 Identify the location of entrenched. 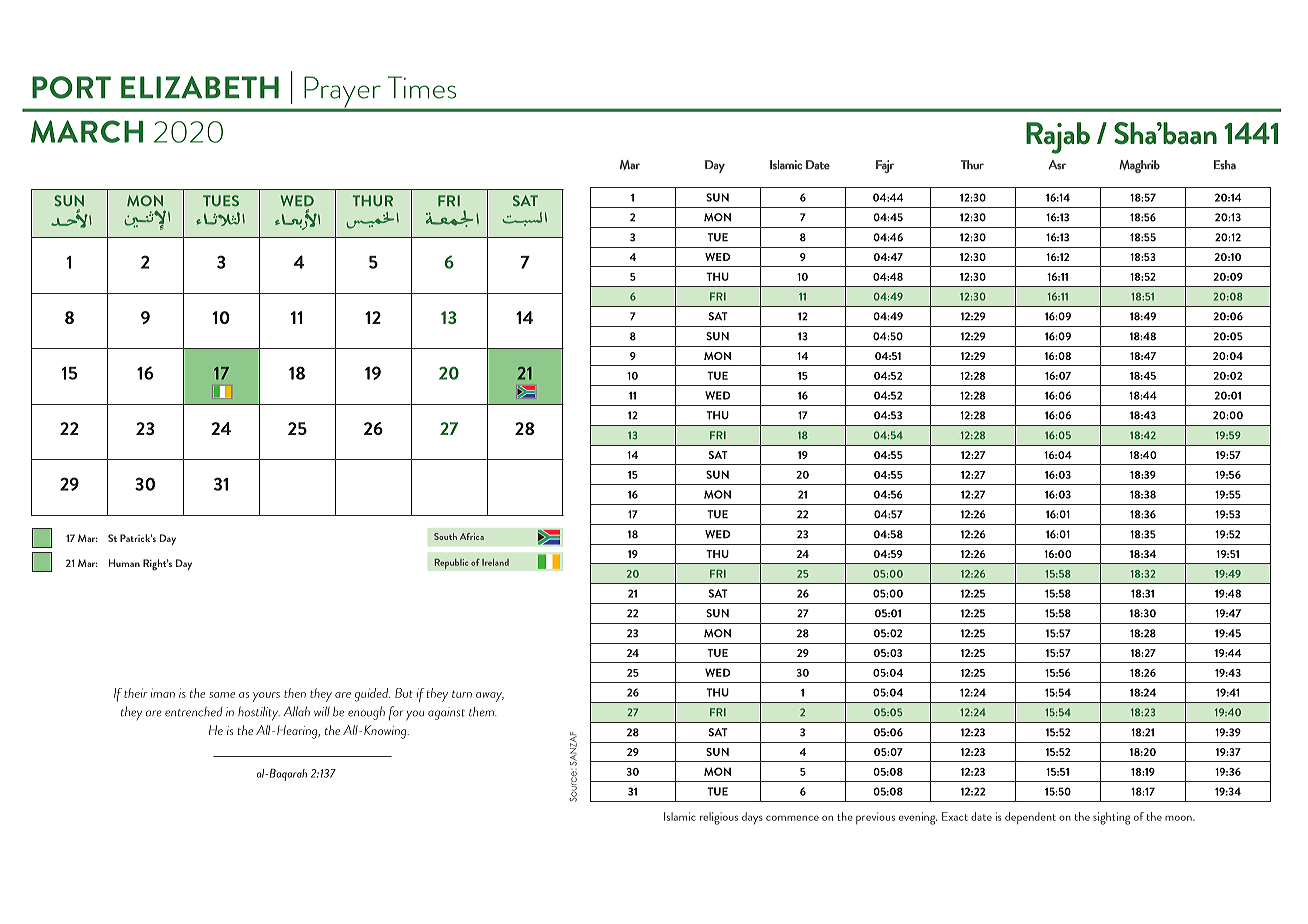
(193, 711).
